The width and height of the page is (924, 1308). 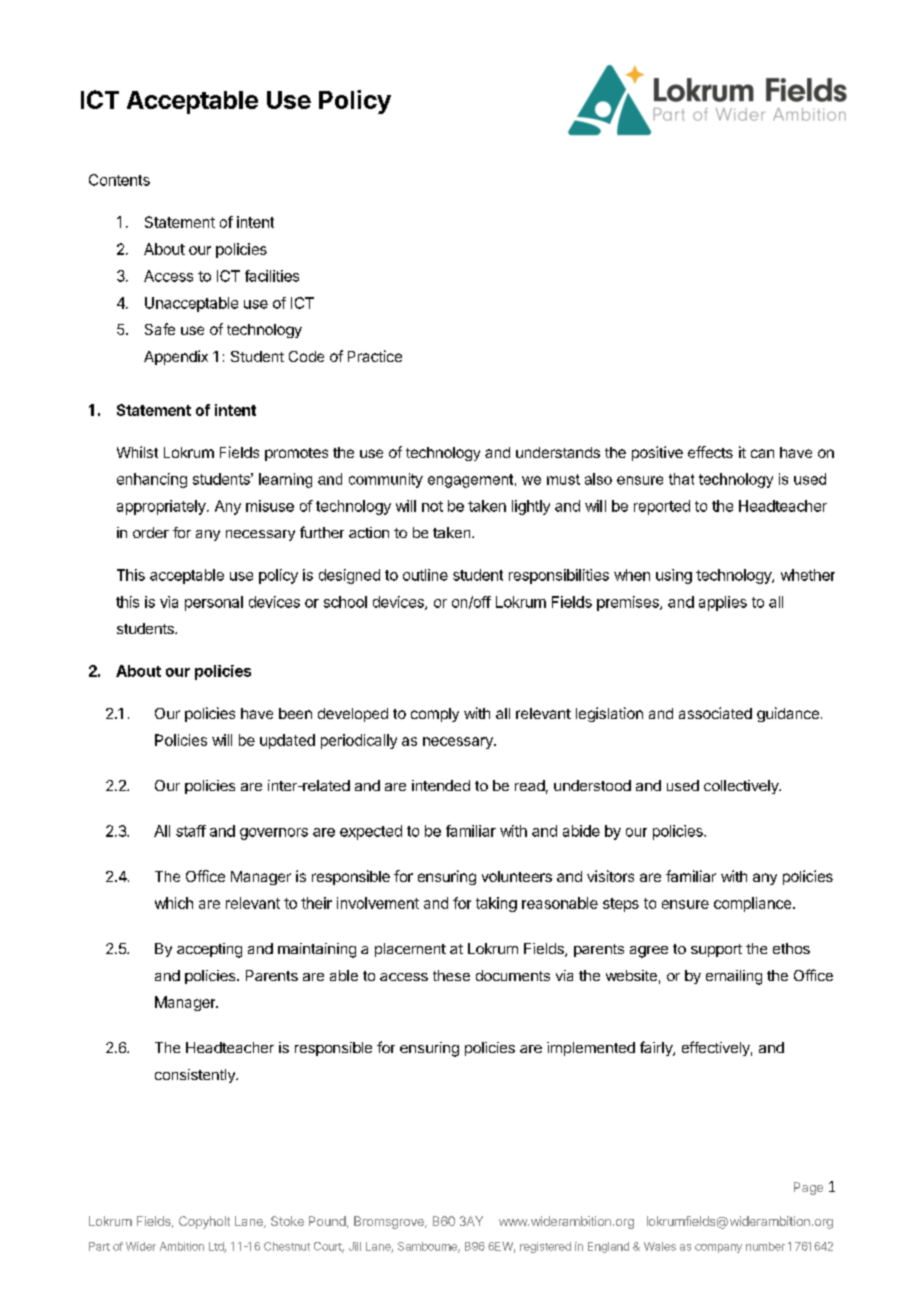 What do you see at coordinates (718, 1248) in the page?
I see `company` at bounding box center [718, 1248].
